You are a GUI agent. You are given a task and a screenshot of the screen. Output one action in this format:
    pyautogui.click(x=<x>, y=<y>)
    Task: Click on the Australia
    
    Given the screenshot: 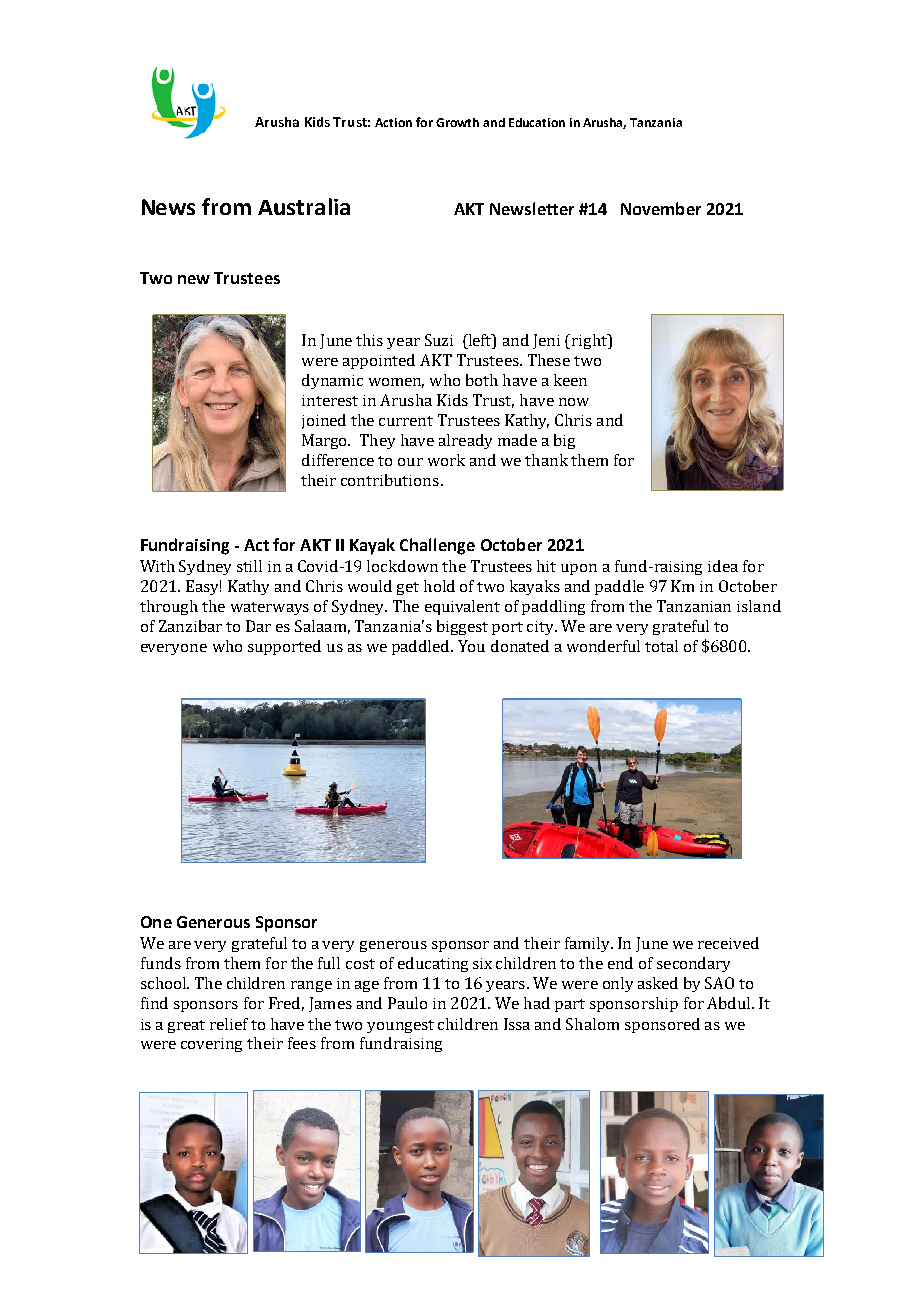 What is the action you would take?
    pyautogui.click(x=304, y=206)
